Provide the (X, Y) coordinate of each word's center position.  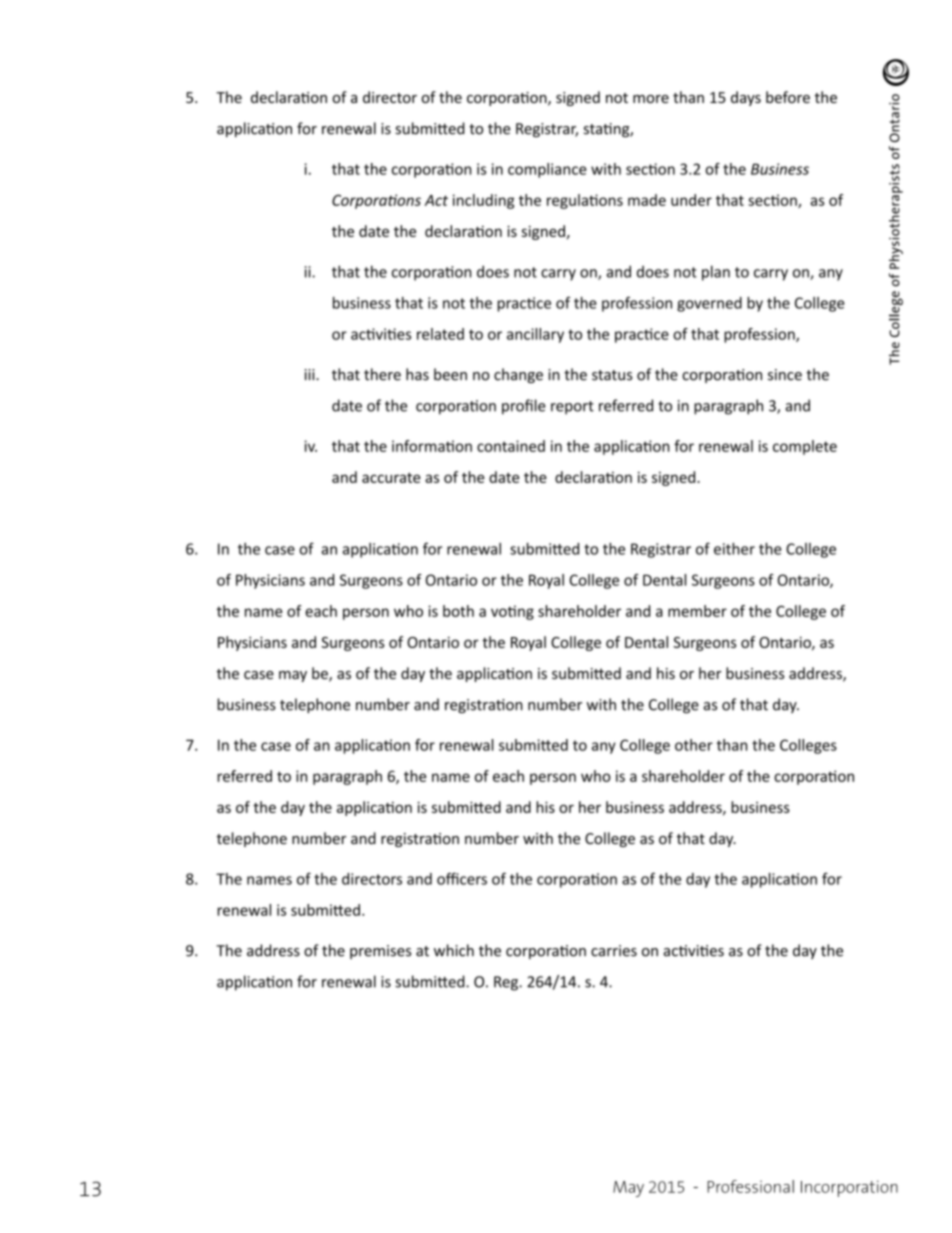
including (483, 201)
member (697, 611)
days (746, 98)
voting (512, 612)
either (734, 549)
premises (380, 952)
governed (709, 304)
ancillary (535, 335)
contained (511, 446)
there (382, 374)
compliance (547, 170)
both (458, 611)
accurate (391, 478)
